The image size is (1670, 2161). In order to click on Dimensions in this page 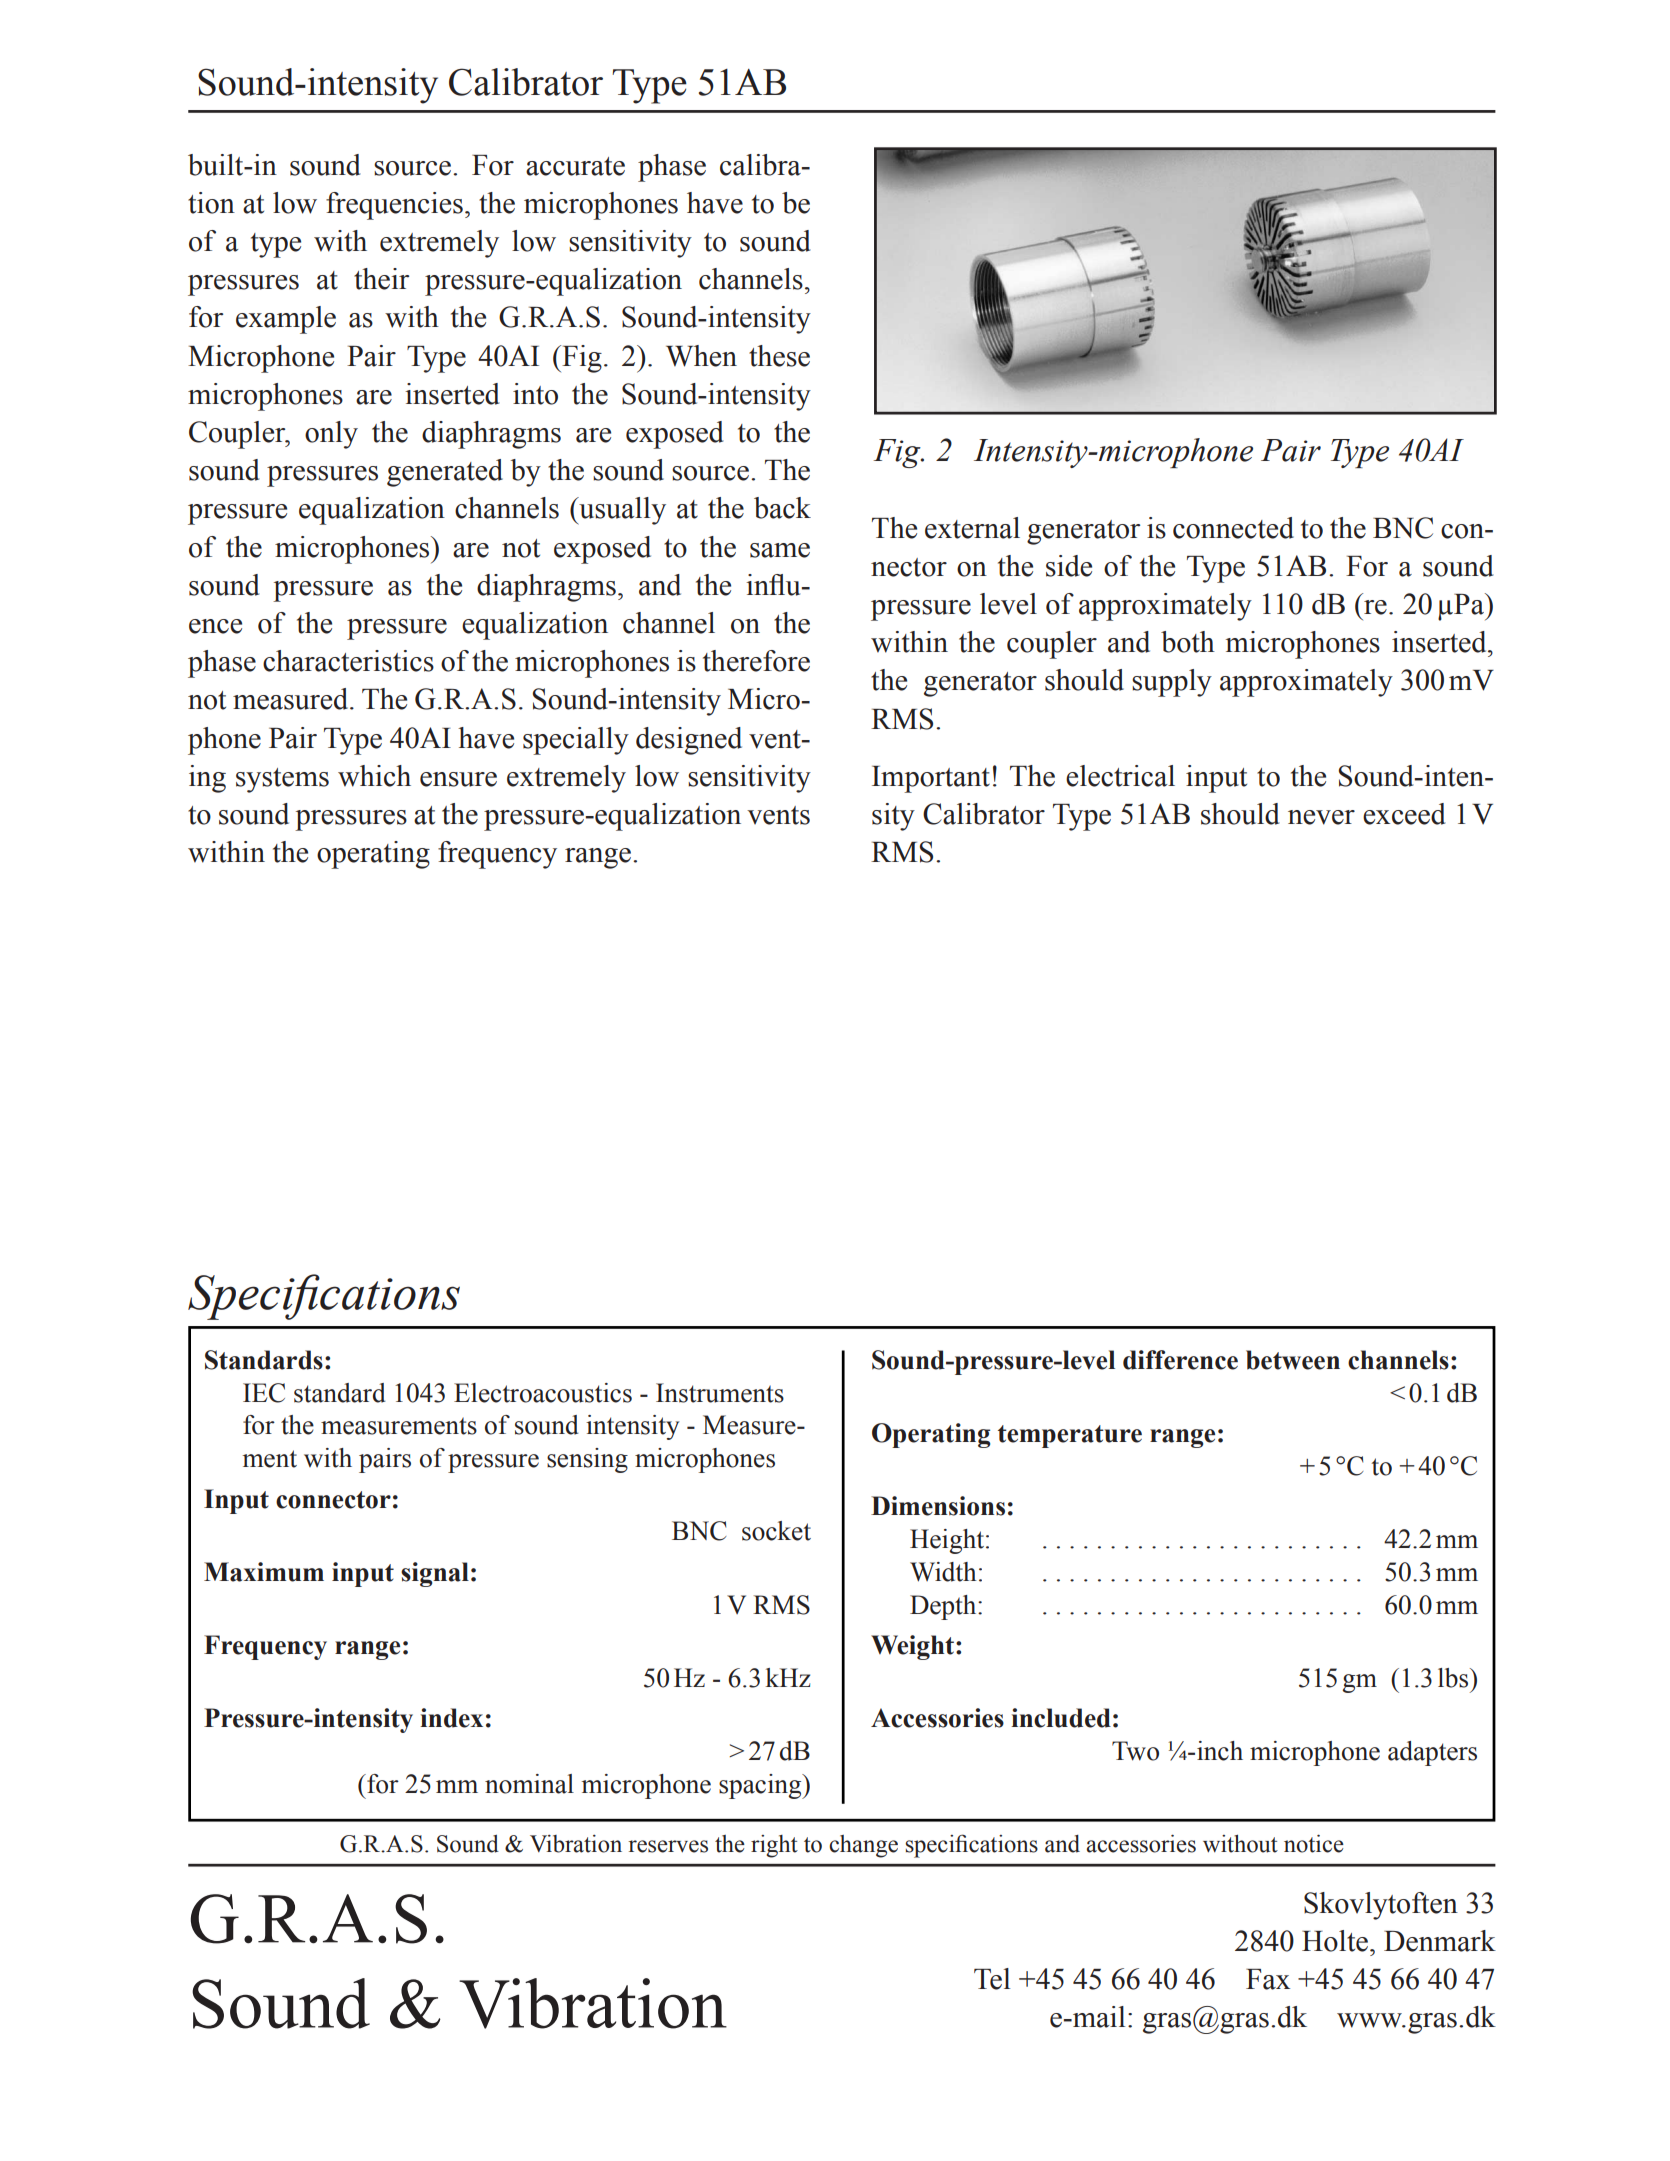, I will do `click(938, 1506)`.
